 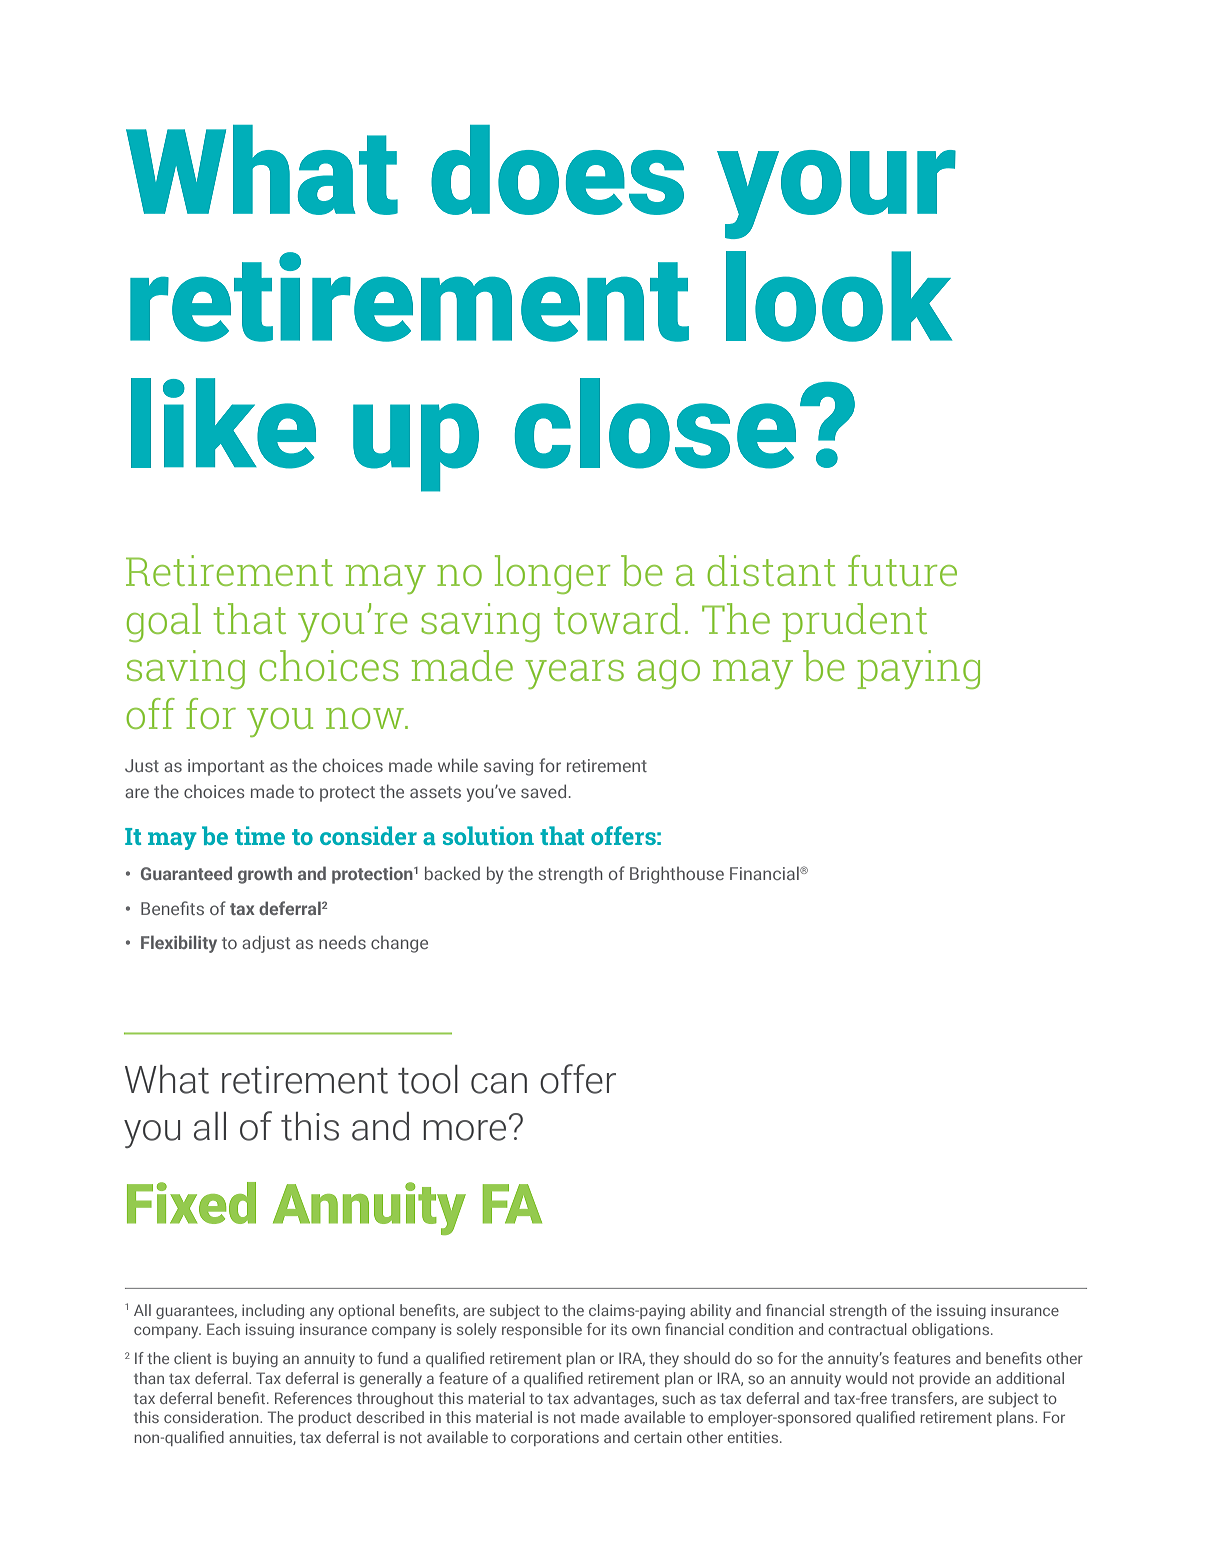 What do you see at coordinates (179, 944) in the page?
I see `Flexibility` at bounding box center [179, 944].
